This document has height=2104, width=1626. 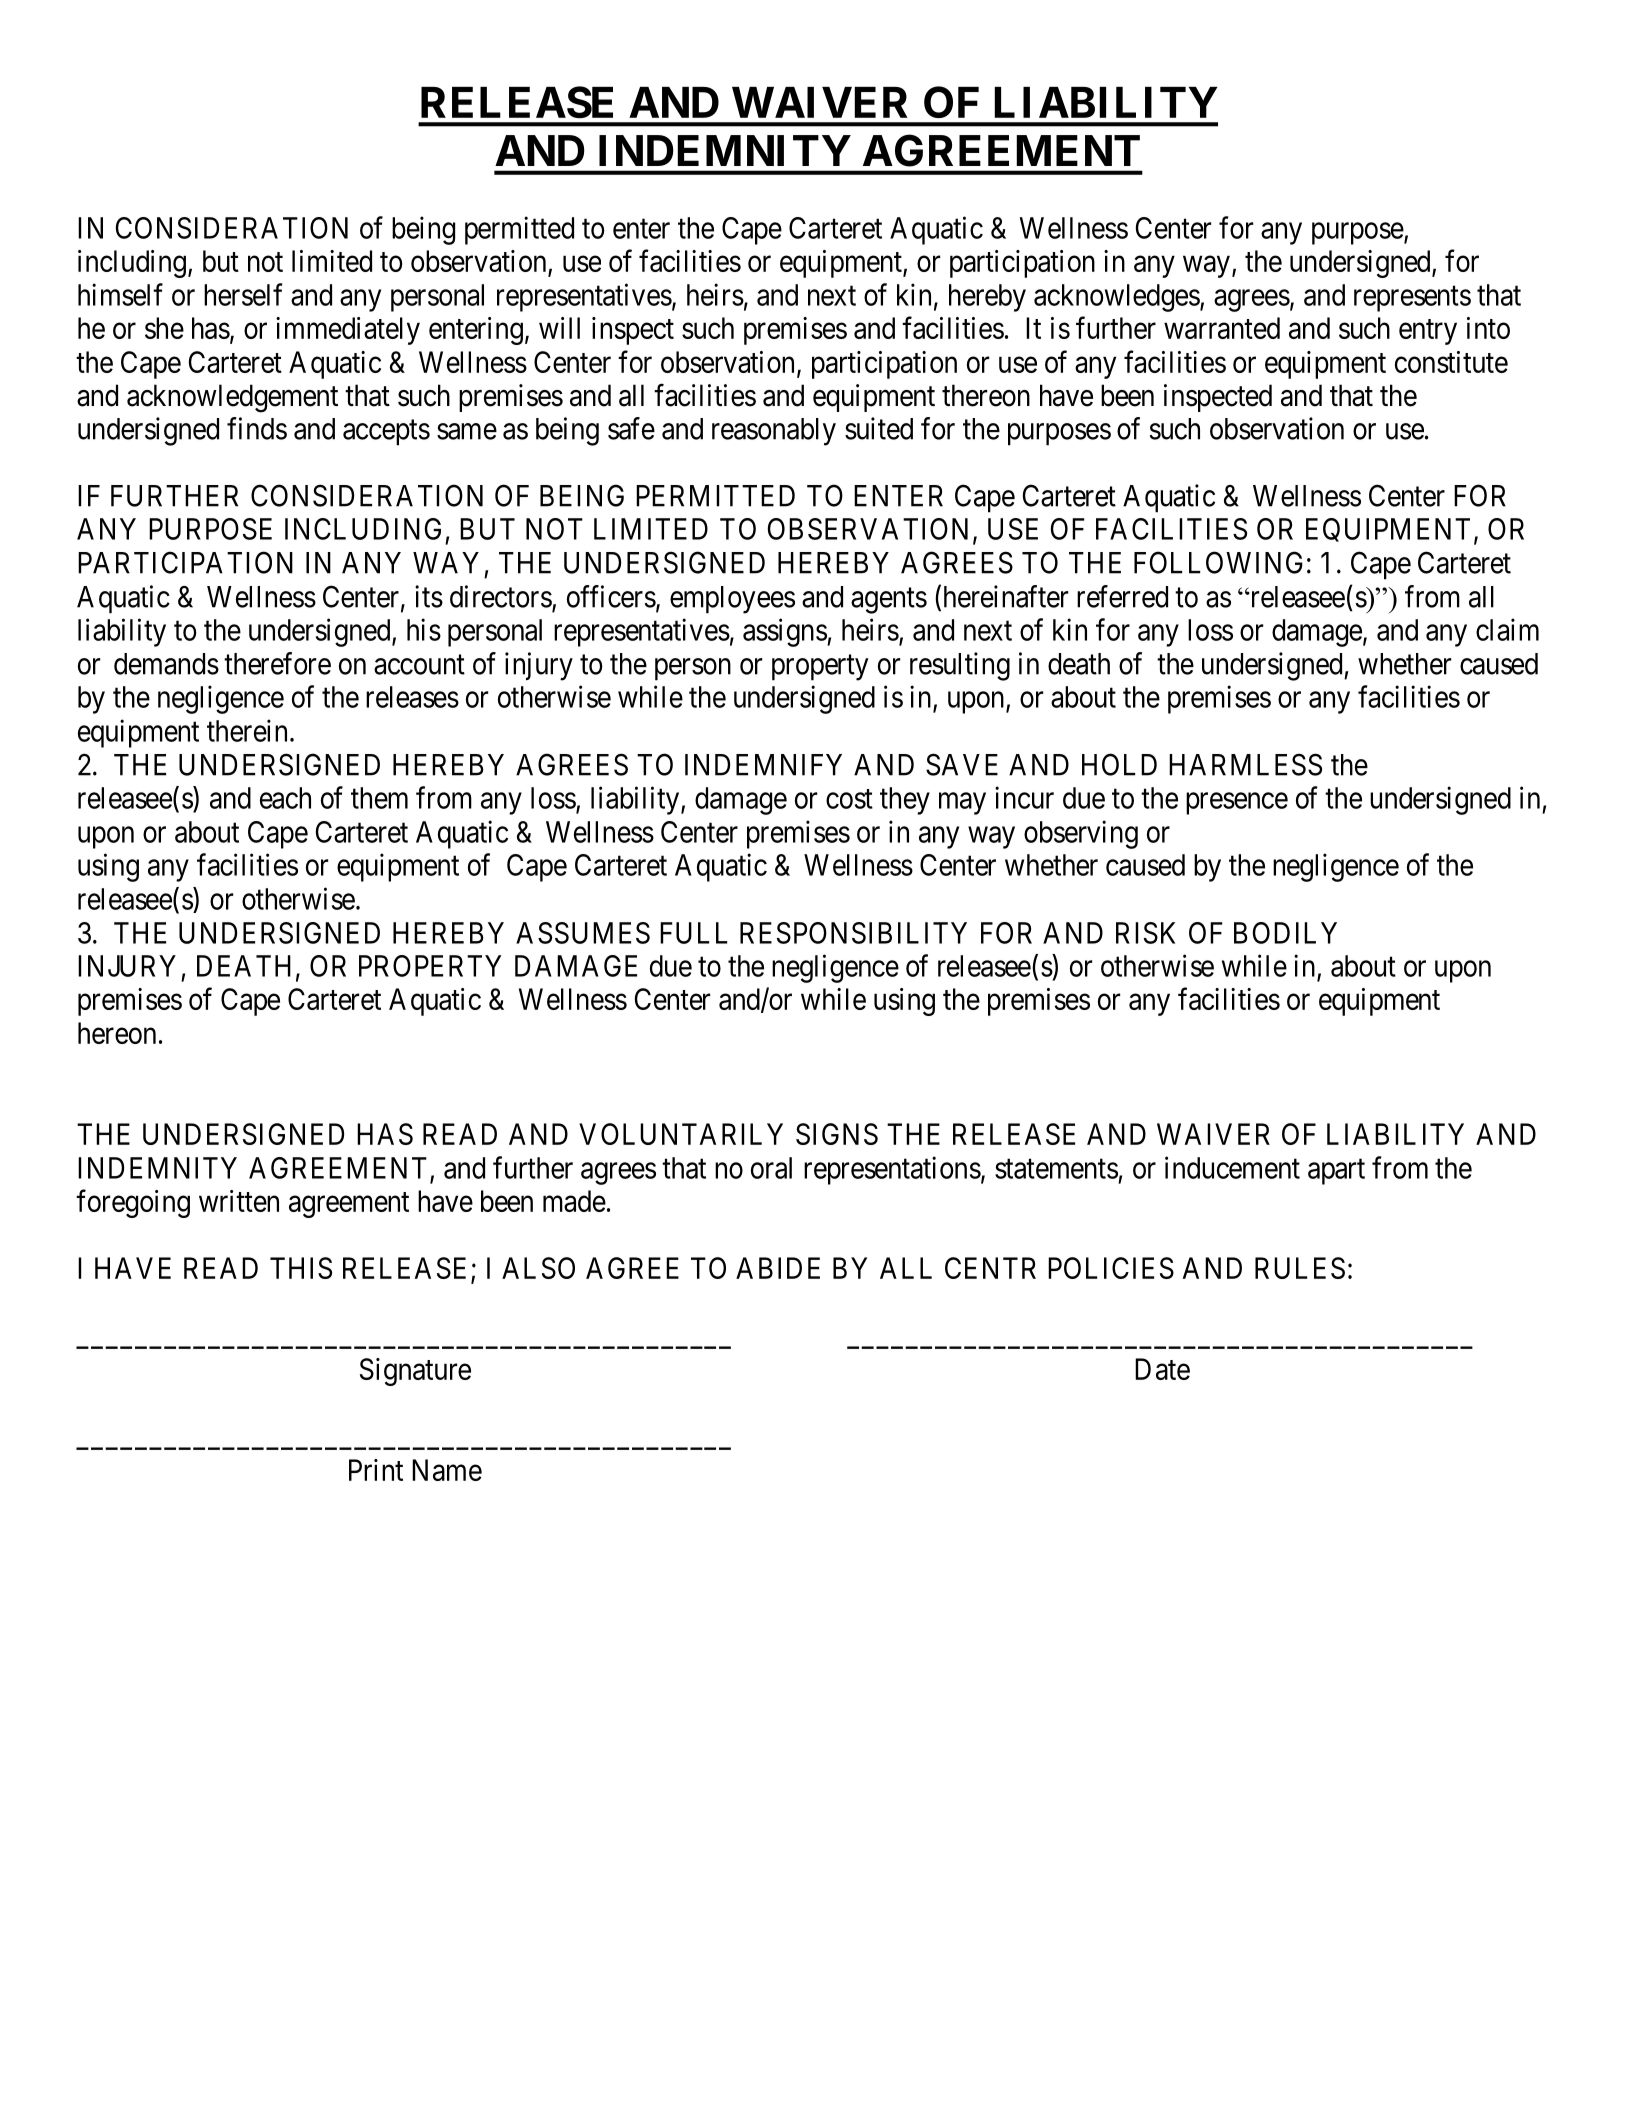 What do you see at coordinates (1285, 933) in the document?
I see `BODILY` at bounding box center [1285, 933].
